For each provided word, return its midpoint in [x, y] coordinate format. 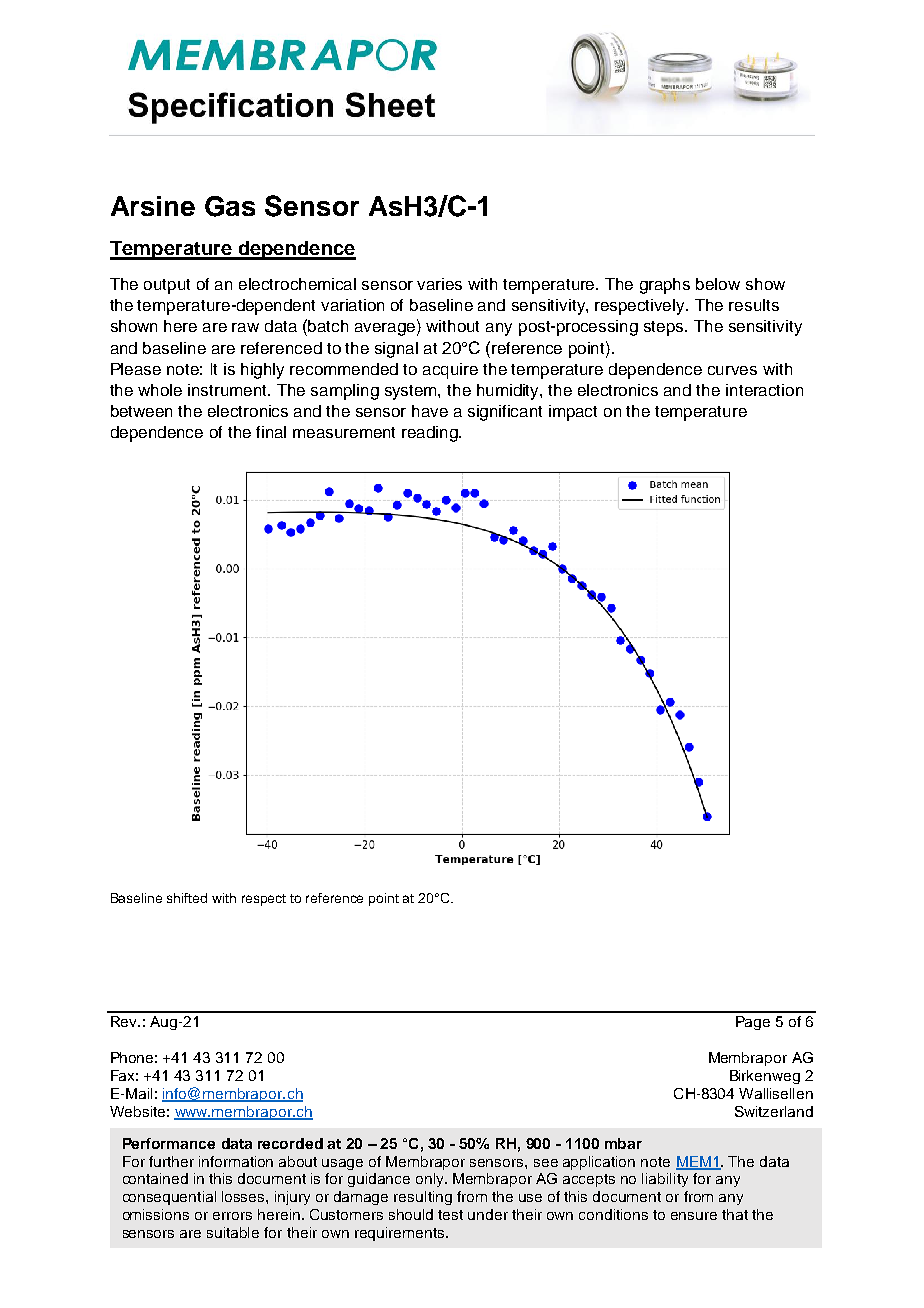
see [546, 1163]
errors [232, 1216]
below [718, 284]
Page [753, 1023]
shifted [187, 898]
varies [439, 284]
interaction [764, 390]
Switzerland [774, 1111]
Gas [230, 206]
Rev [125, 1021]
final [271, 432]
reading [431, 434]
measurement [344, 432]
